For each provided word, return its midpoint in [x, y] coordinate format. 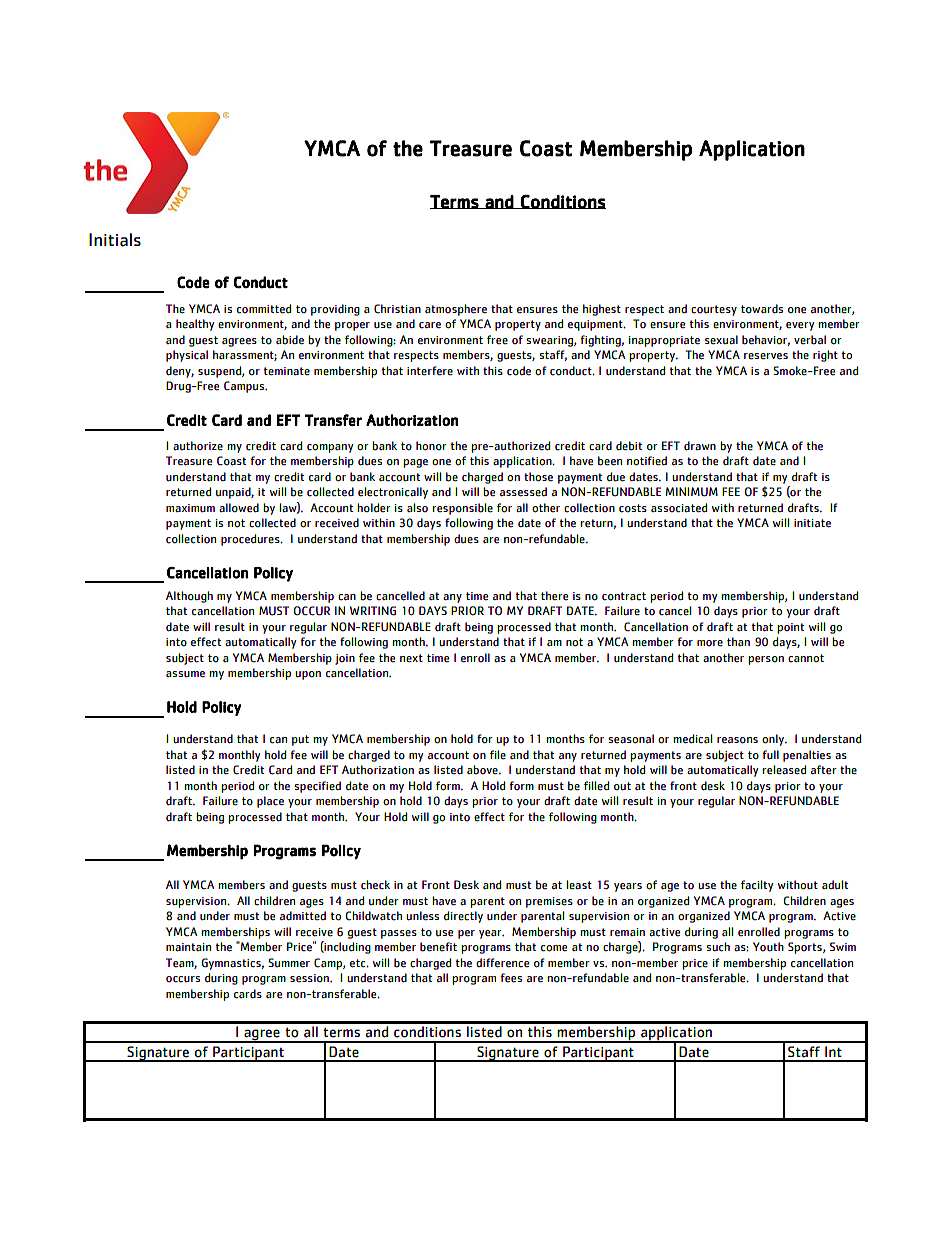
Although [189, 597]
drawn [700, 445]
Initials [115, 240]
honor [431, 446]
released [784, 770]
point [790, 628]
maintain [188, 947]
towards [762, 309]
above [483, 770]
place [270, 802]
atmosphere [456, 310]
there [554, 595]
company [330, 448]
